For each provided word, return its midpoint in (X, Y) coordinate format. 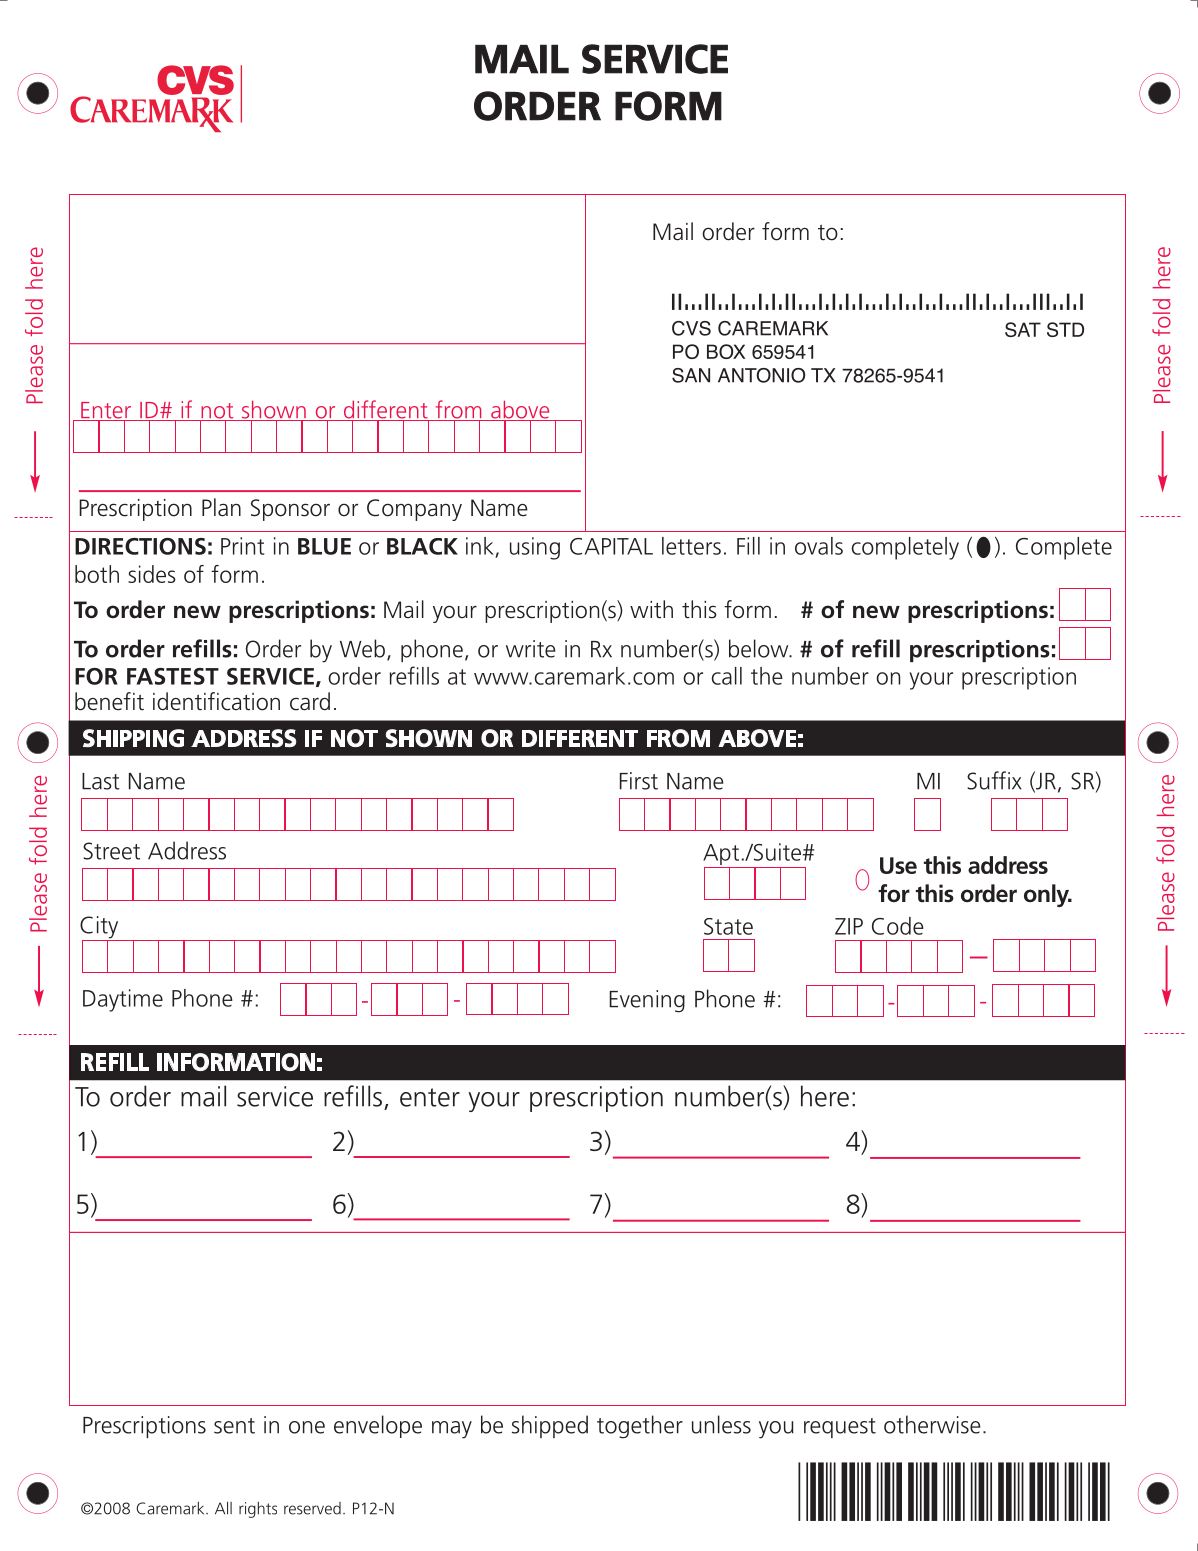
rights (258, 1510)
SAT (1023, 329)
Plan (221, 507)
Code (898, 926)
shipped (550, 1426)
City (100, 928)
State (728, 926)
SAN (691, 375)
